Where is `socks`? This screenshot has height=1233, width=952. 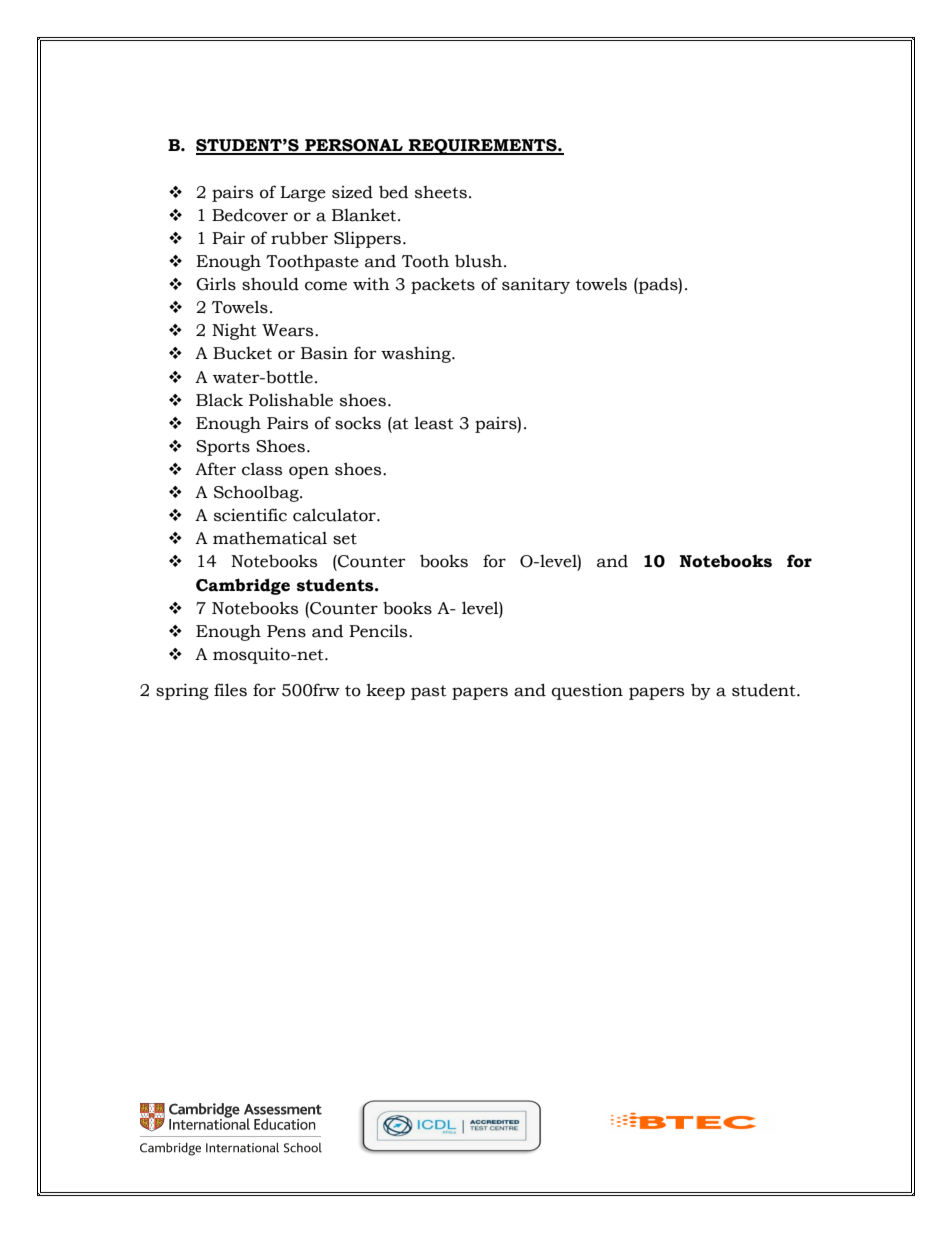 socks is located at coordinates (358, 423).
